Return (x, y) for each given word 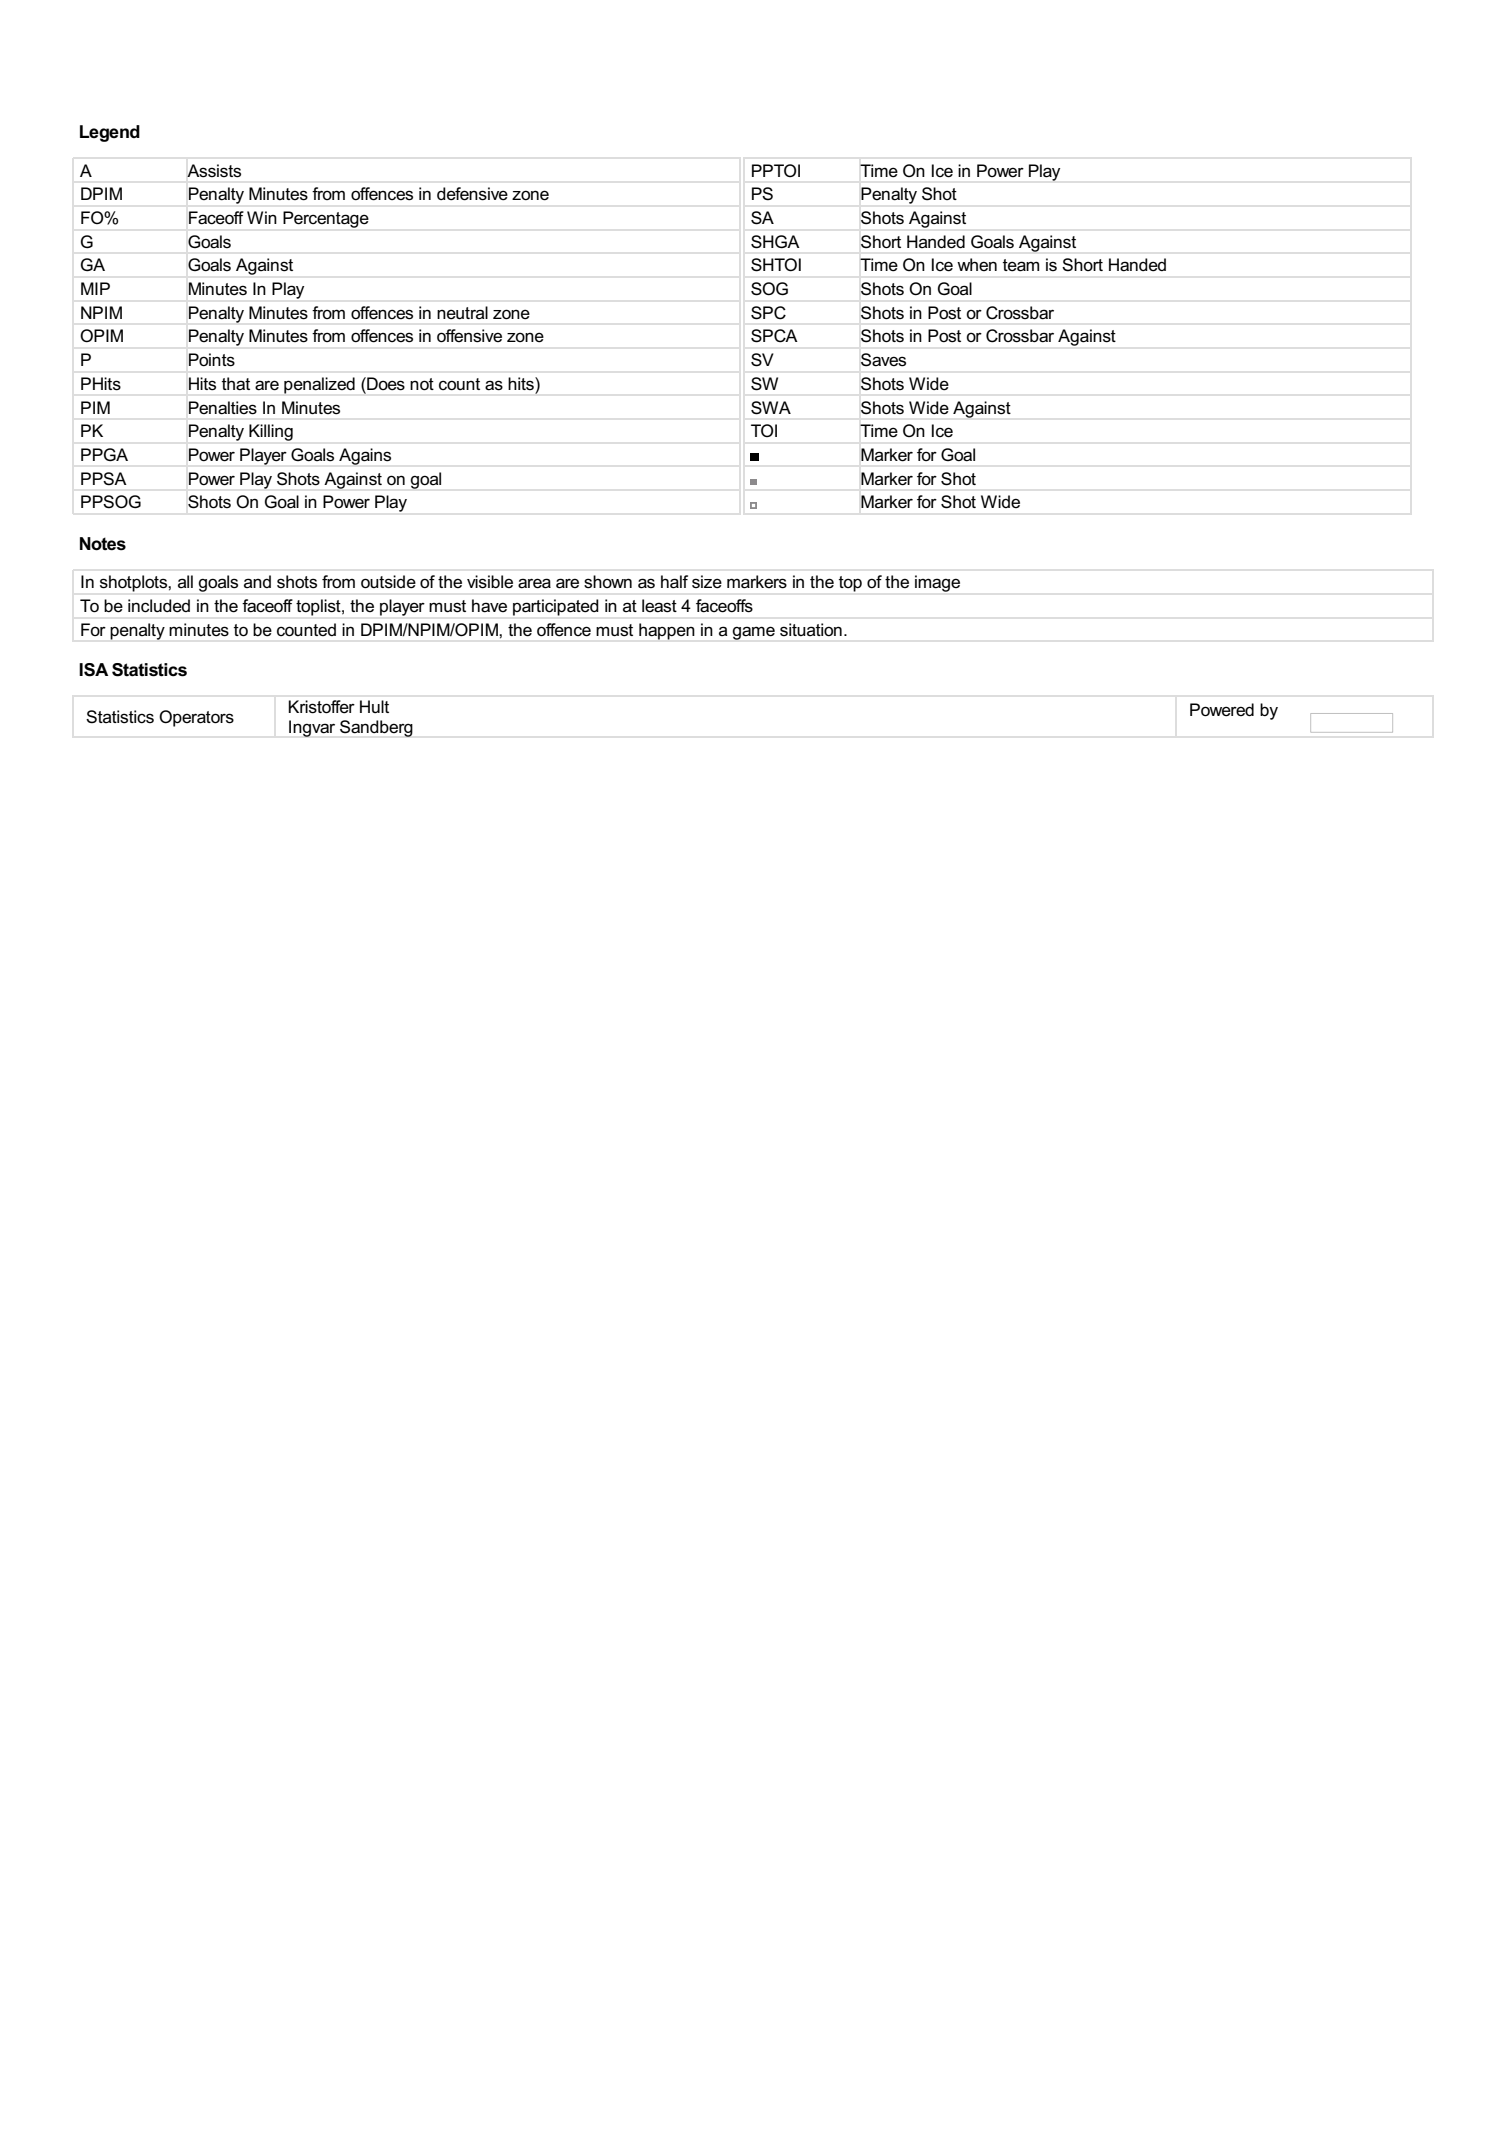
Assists (214, 171)
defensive (472, 194)
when (977, 264)
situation (811, 629)
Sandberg (376, 728)
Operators (196, 718)
